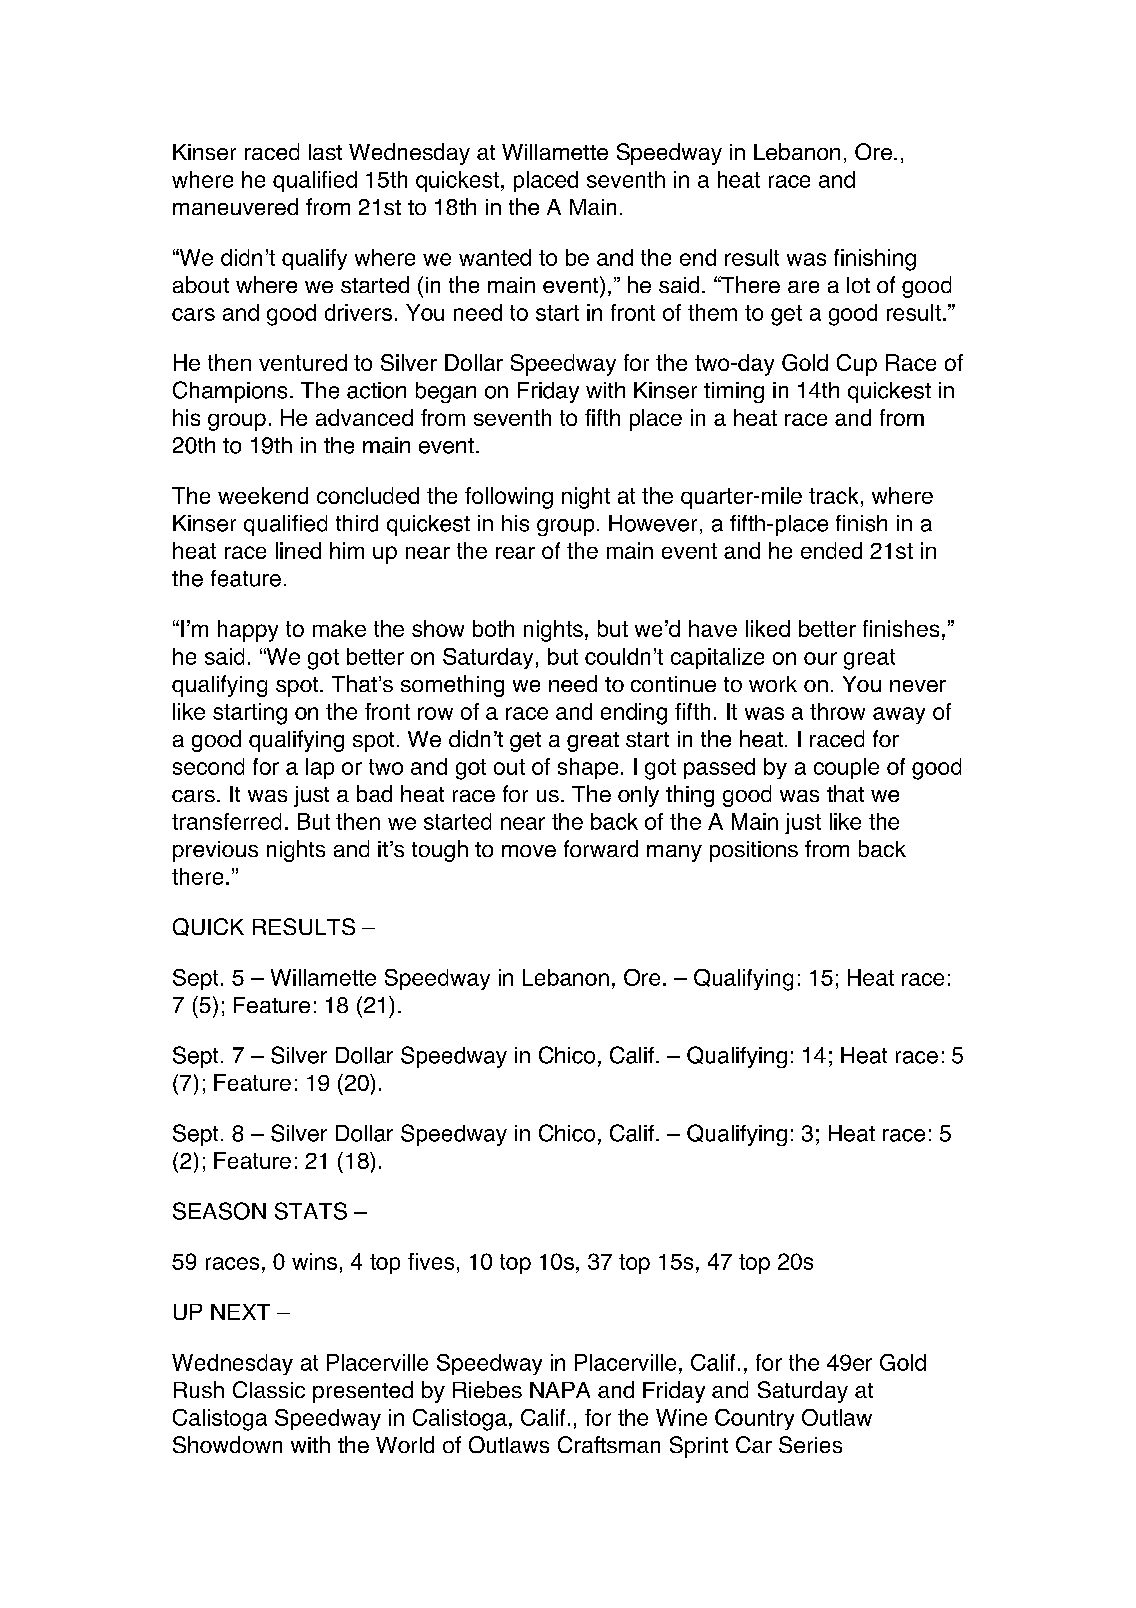 The width and height of the screenshot is (1136, 1608). What do you see at coordinates (858, 285) in the screenshot?
I see `lot` at bounding box center [858, 285].
